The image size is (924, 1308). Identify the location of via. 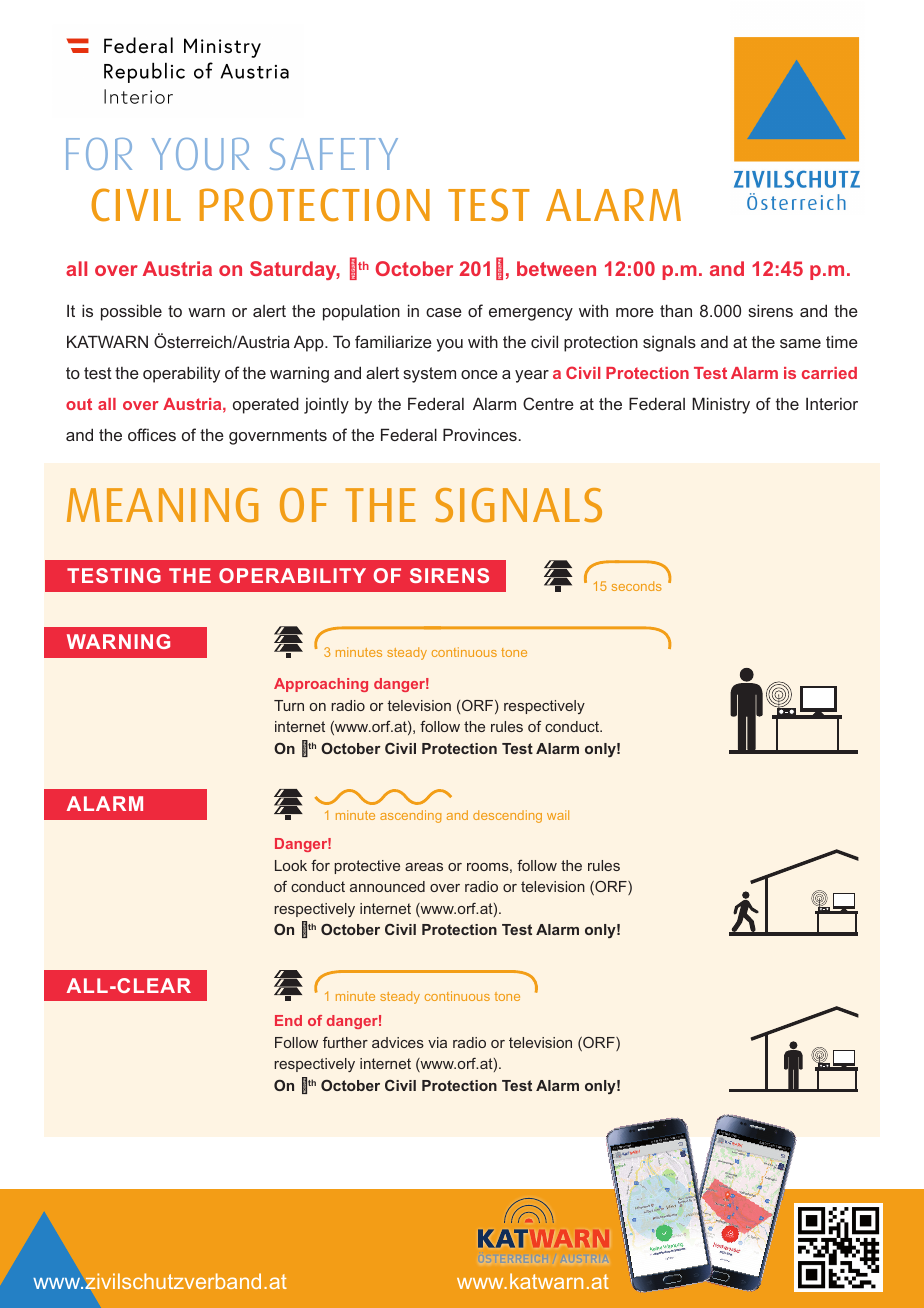
(437, 1042).
